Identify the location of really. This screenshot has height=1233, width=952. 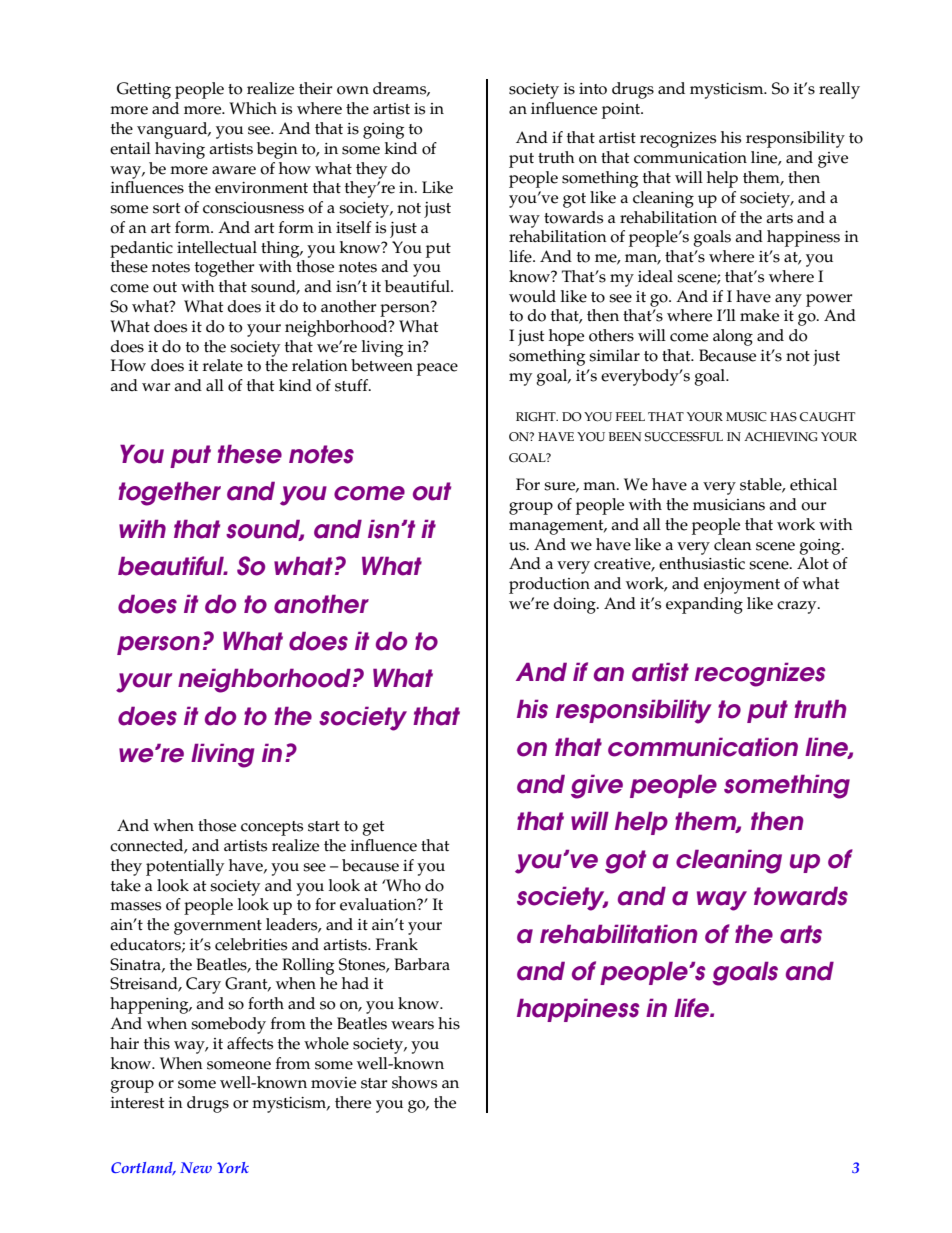
(839, 90).
